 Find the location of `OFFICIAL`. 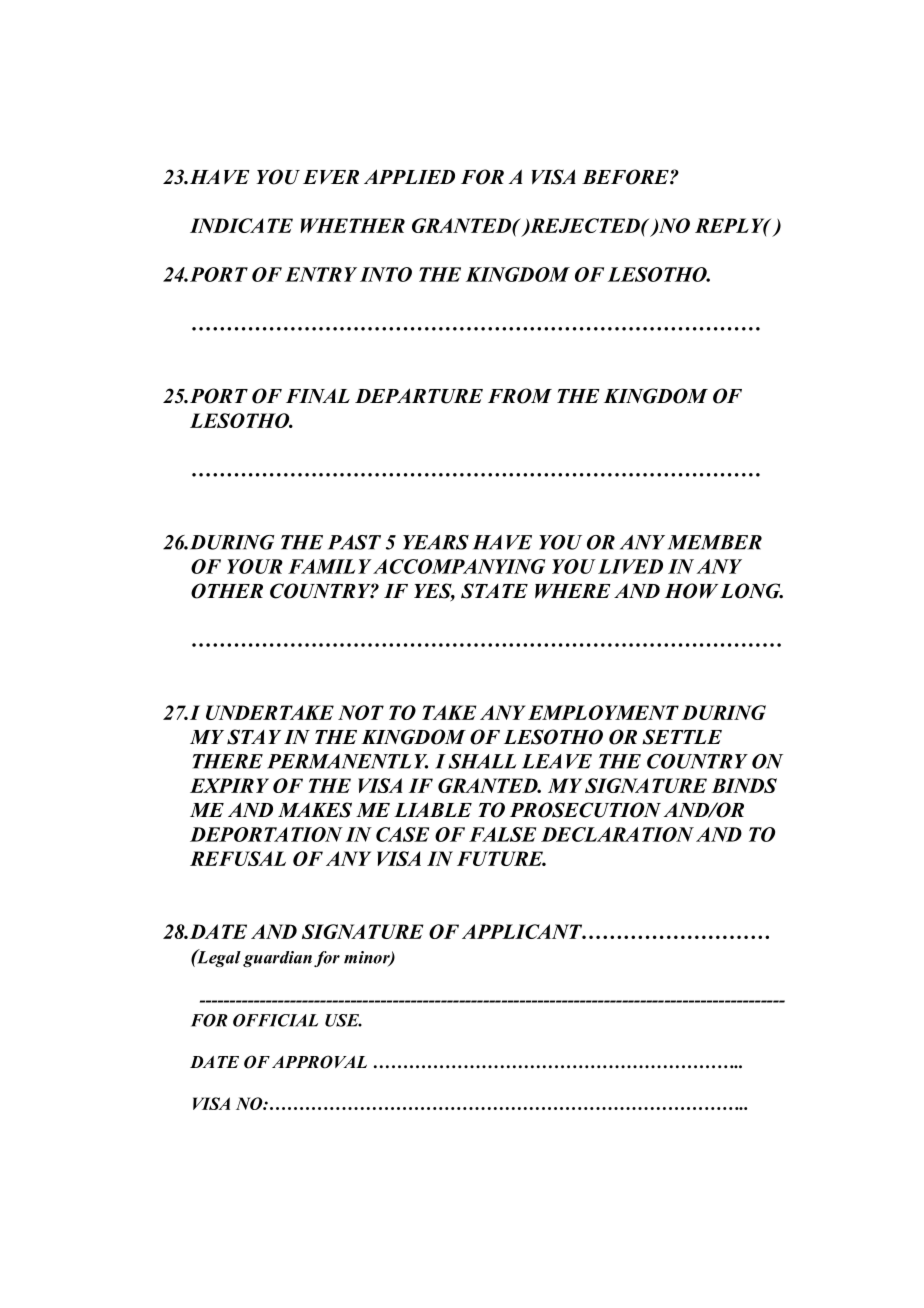

OFFICIAL is located at coordinates (275, 1020).
